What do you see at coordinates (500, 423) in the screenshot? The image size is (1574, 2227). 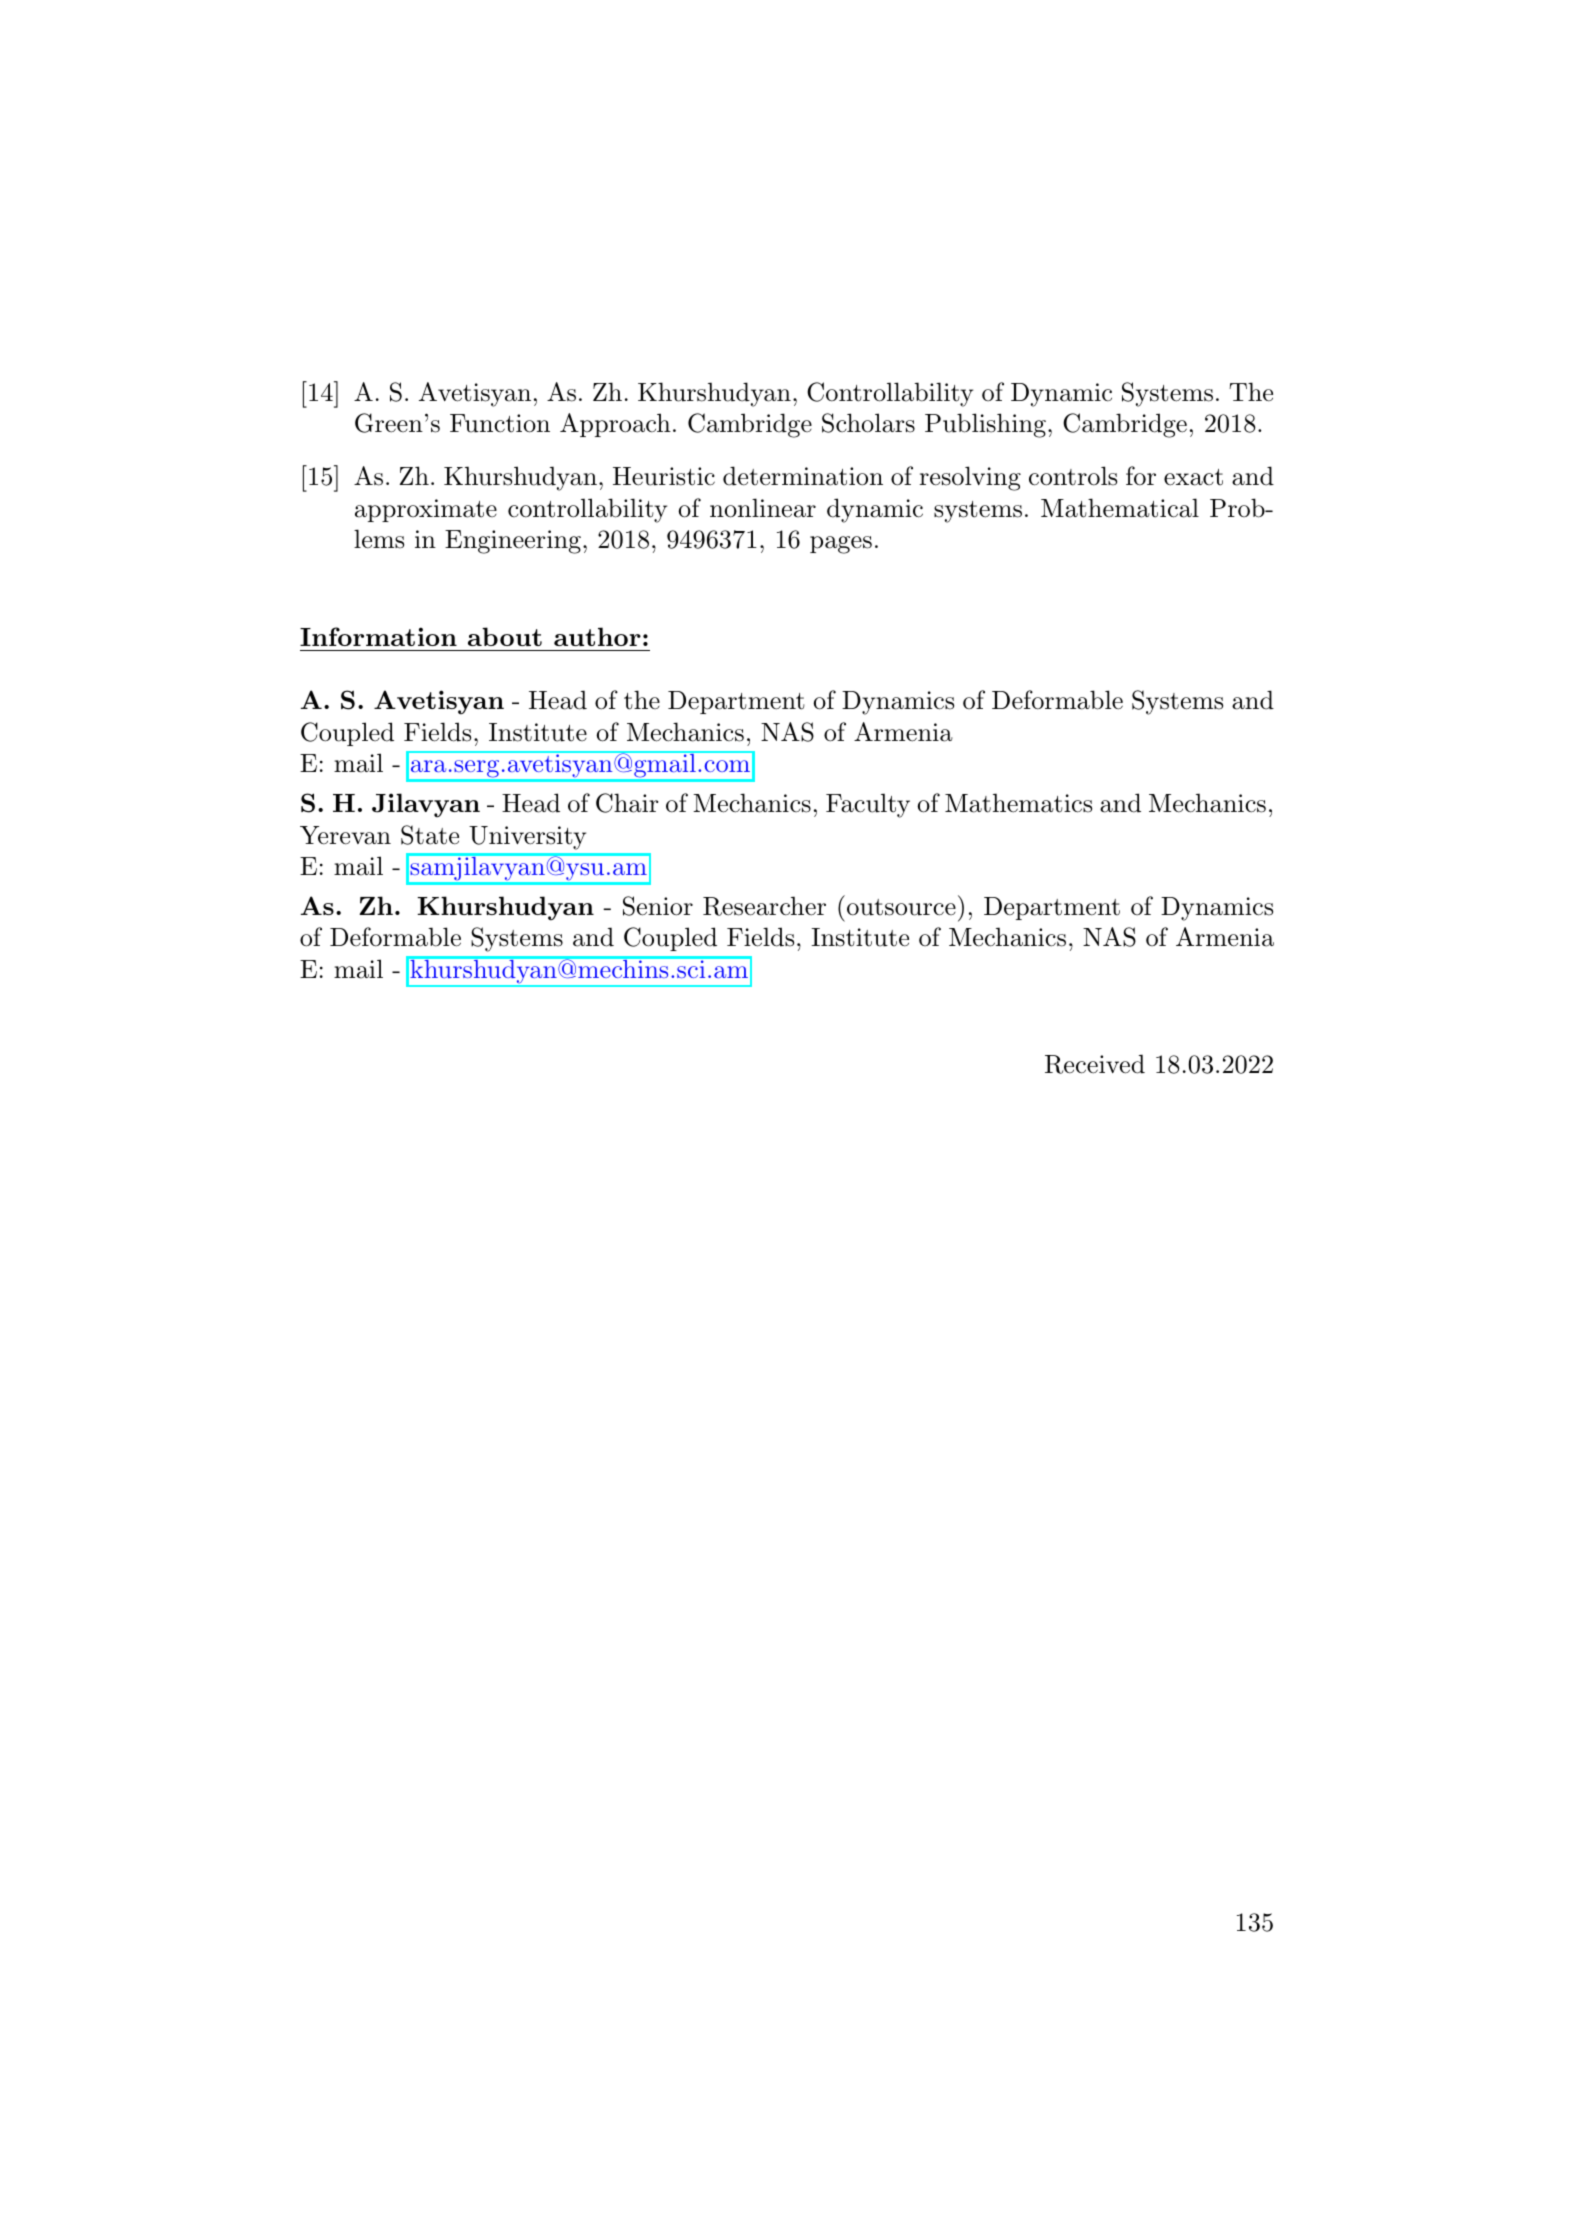 I see `Function` at bounding box center [500, 423].
